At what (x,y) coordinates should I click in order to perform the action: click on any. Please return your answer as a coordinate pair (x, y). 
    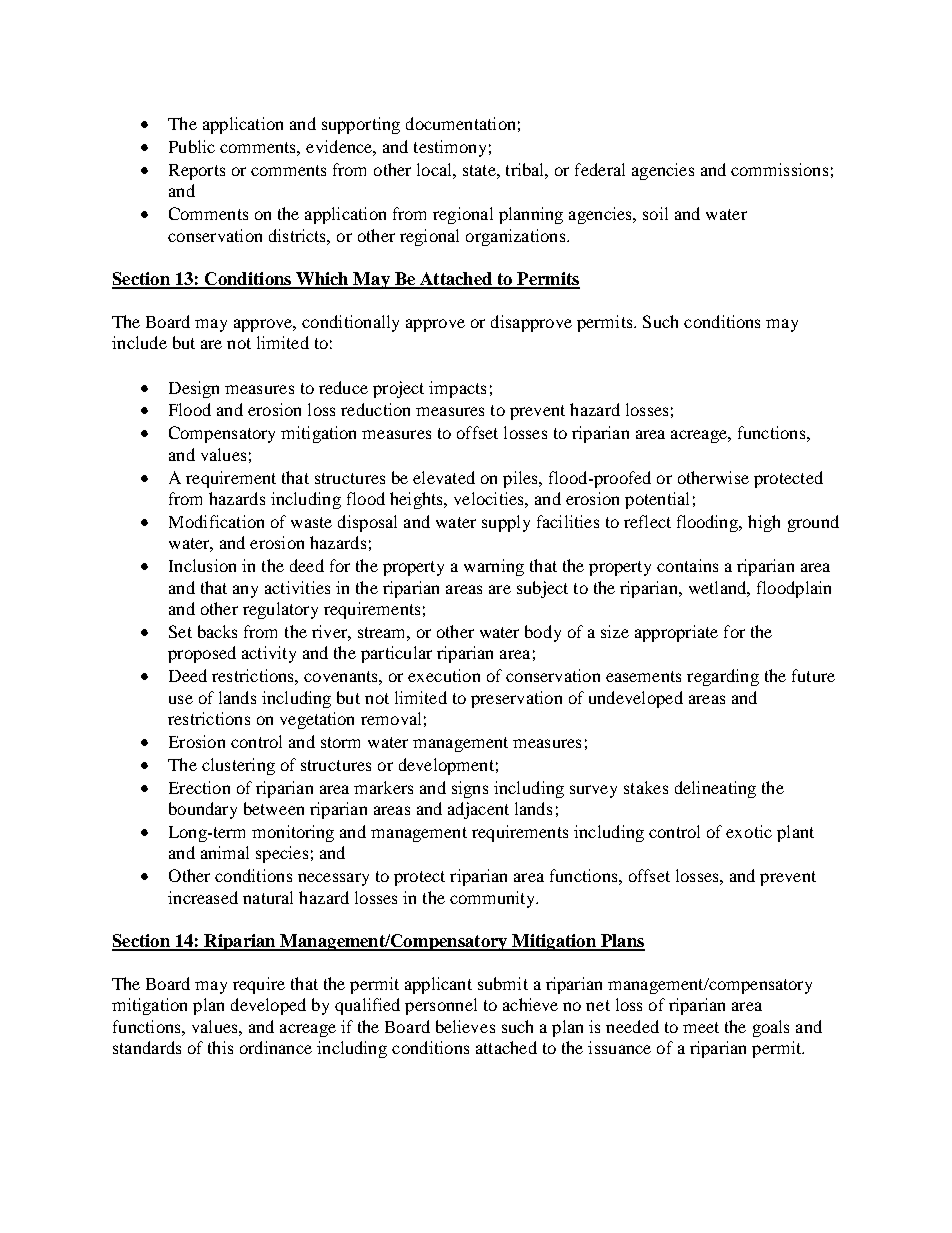
    Looking at the image, I should click on (245, 591).
